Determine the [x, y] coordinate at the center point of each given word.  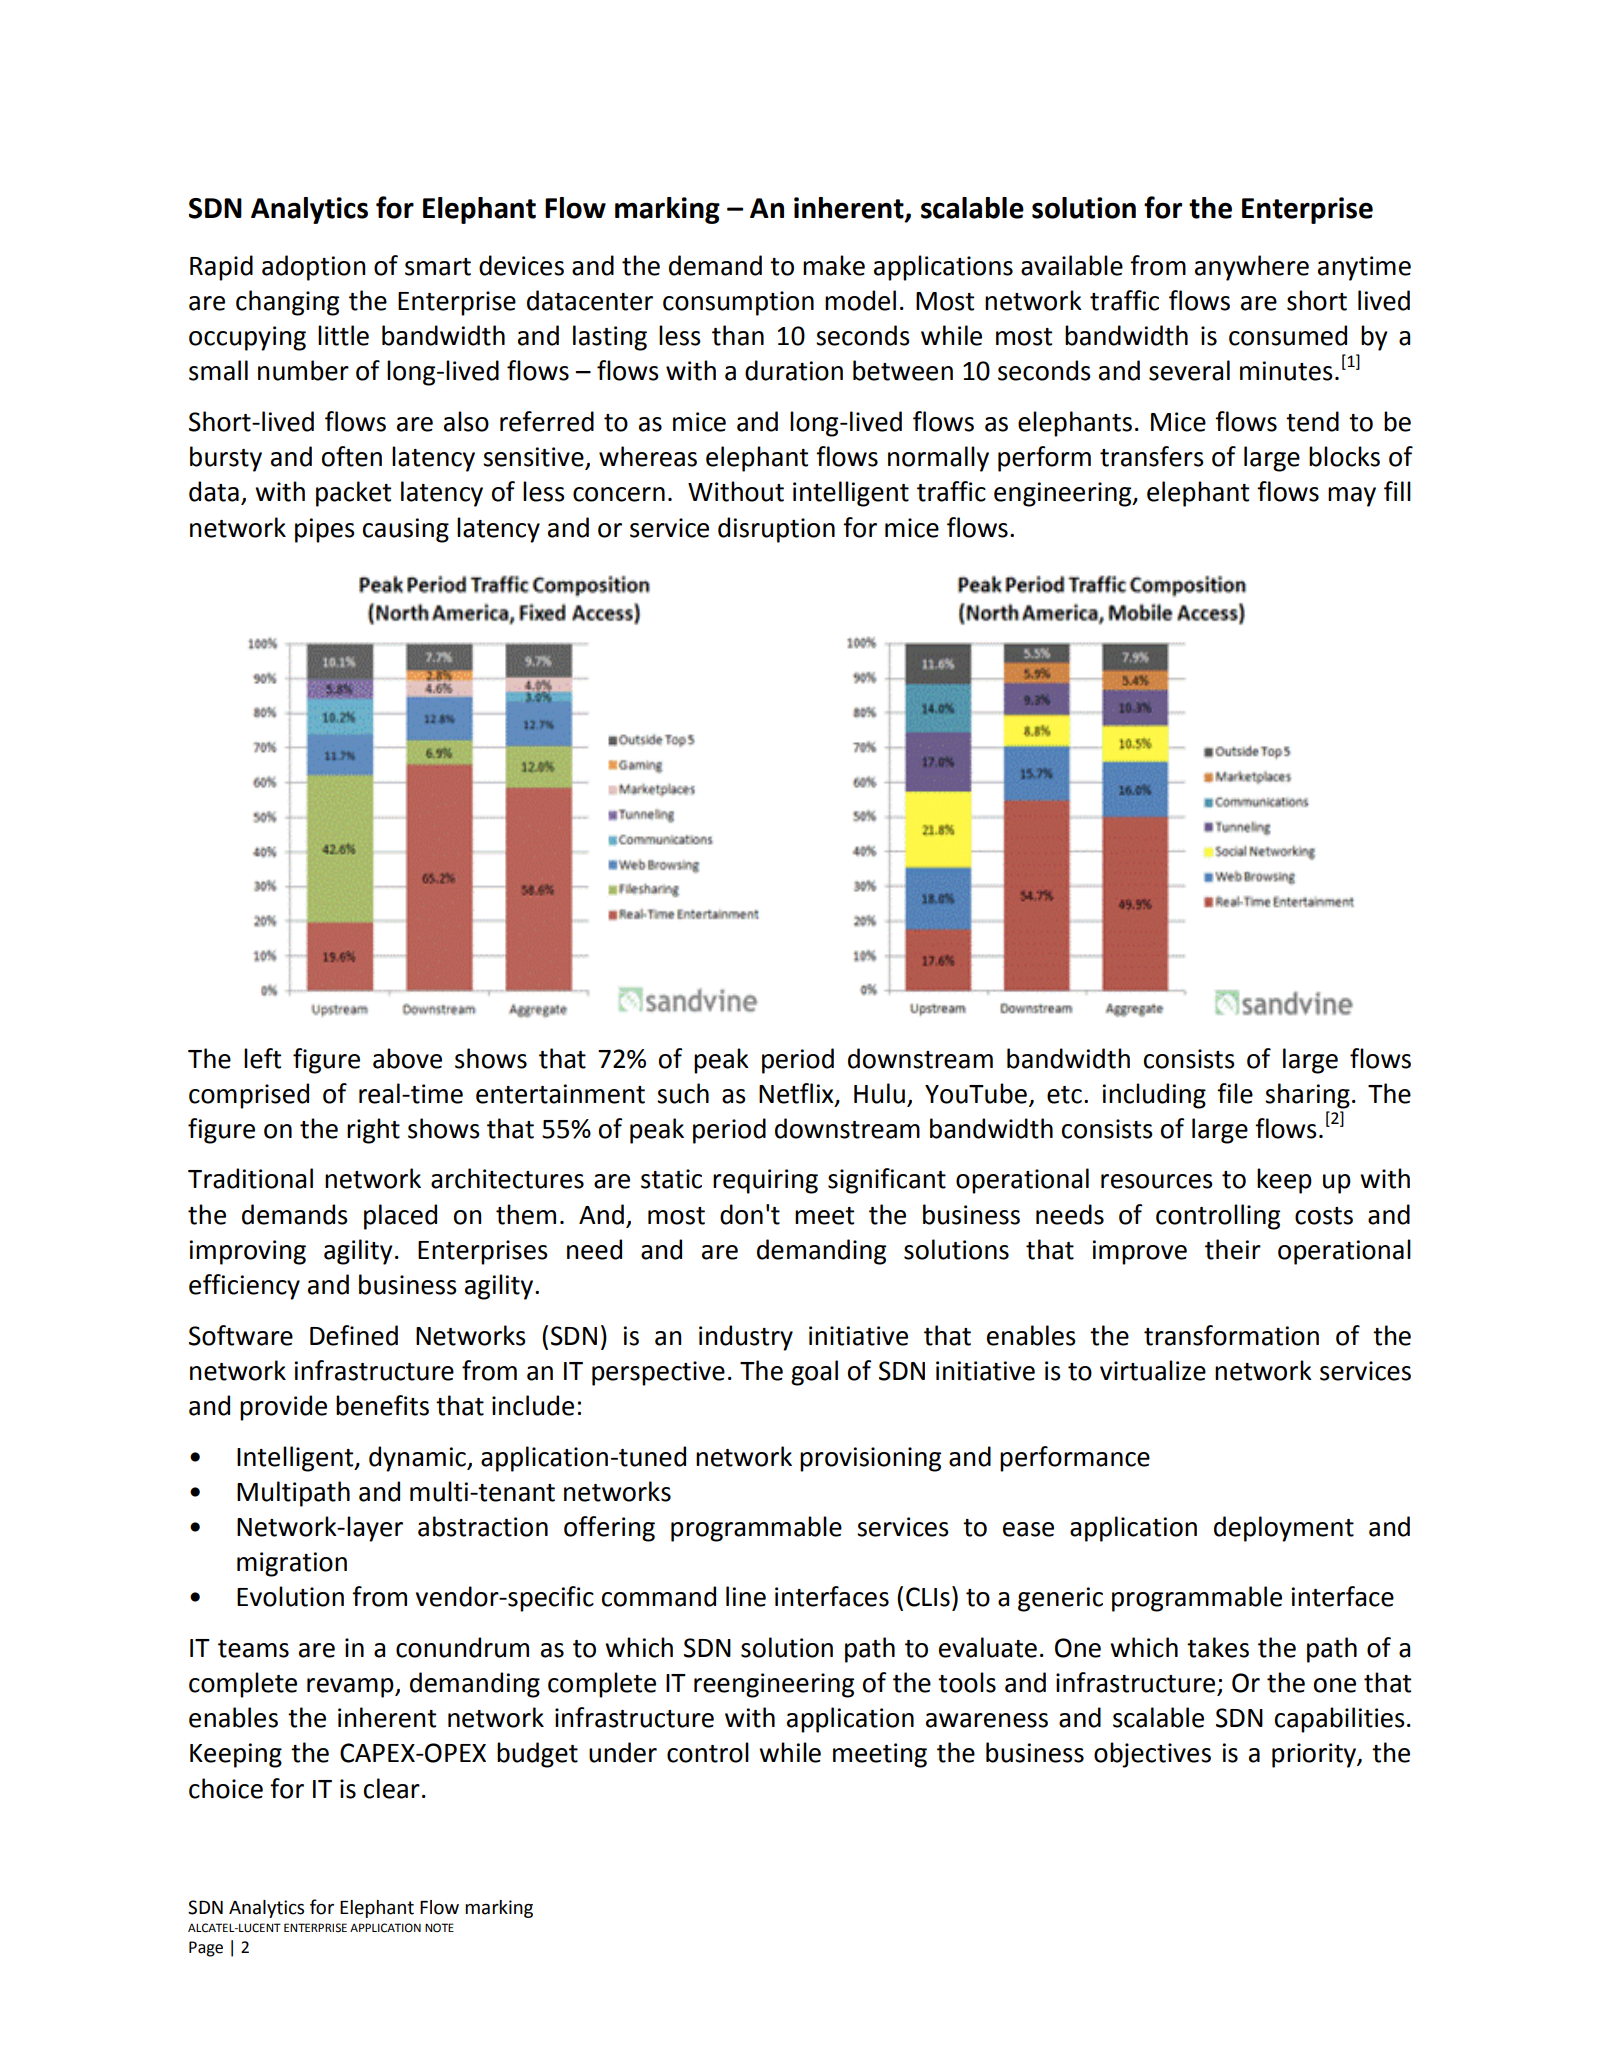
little [343, 335]
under [623, 1752]
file [1235, 1093]
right [373, 1131]
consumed [1288, 335]
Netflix [797, 1094]
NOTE [439, 1927]
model [860, 300]
